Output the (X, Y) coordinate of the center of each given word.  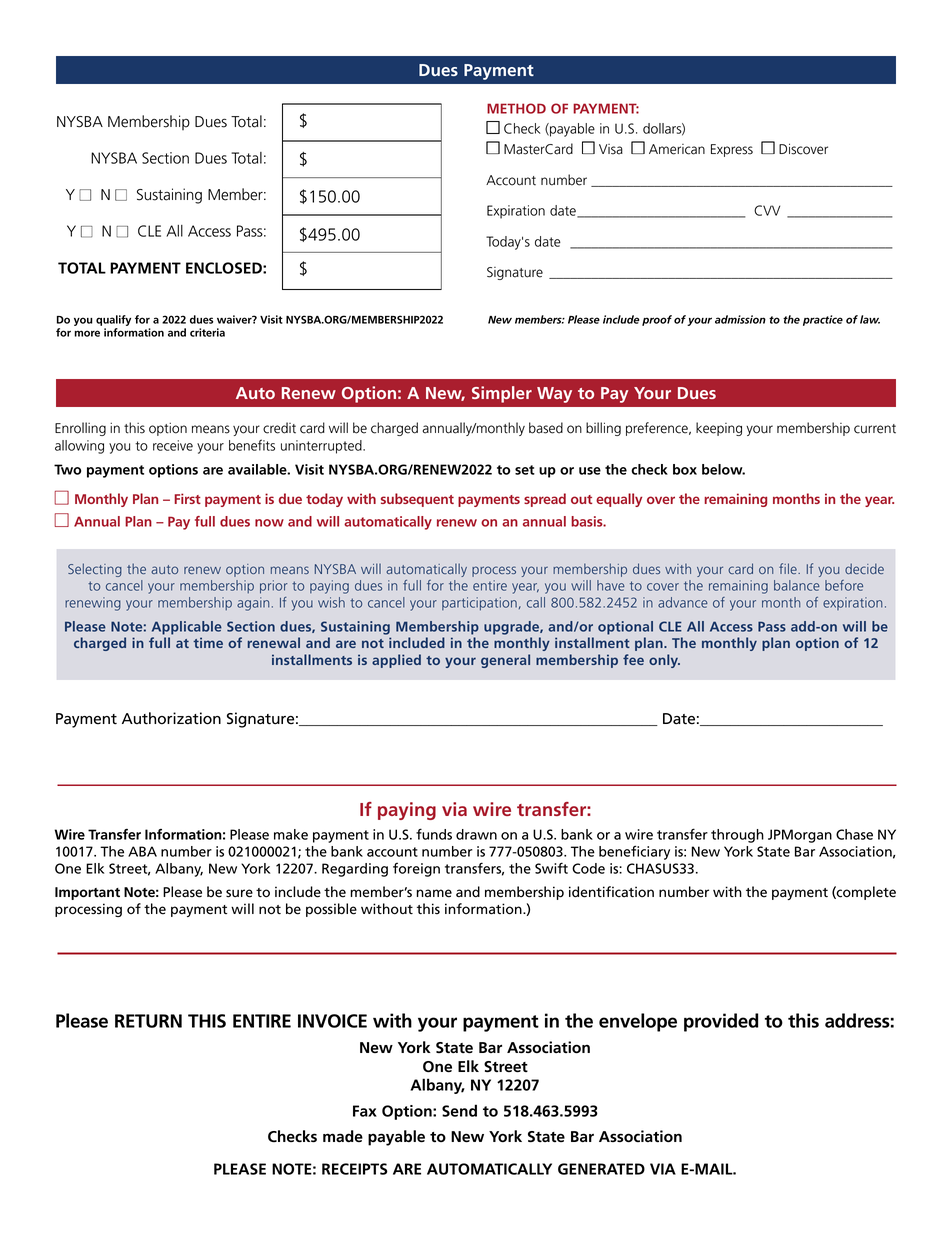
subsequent (417, 500)
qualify (113, 322)
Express (732, 150)
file (789, 568)
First (187, 498)
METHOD (516, 108)
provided (721, 1022)
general (505, 661)
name (434, 893)
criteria (207, 332)
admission (740, 319)
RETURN (148, 1021)
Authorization (171, 718)
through (737, 836)
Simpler (502, 394)
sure (239, 893)
